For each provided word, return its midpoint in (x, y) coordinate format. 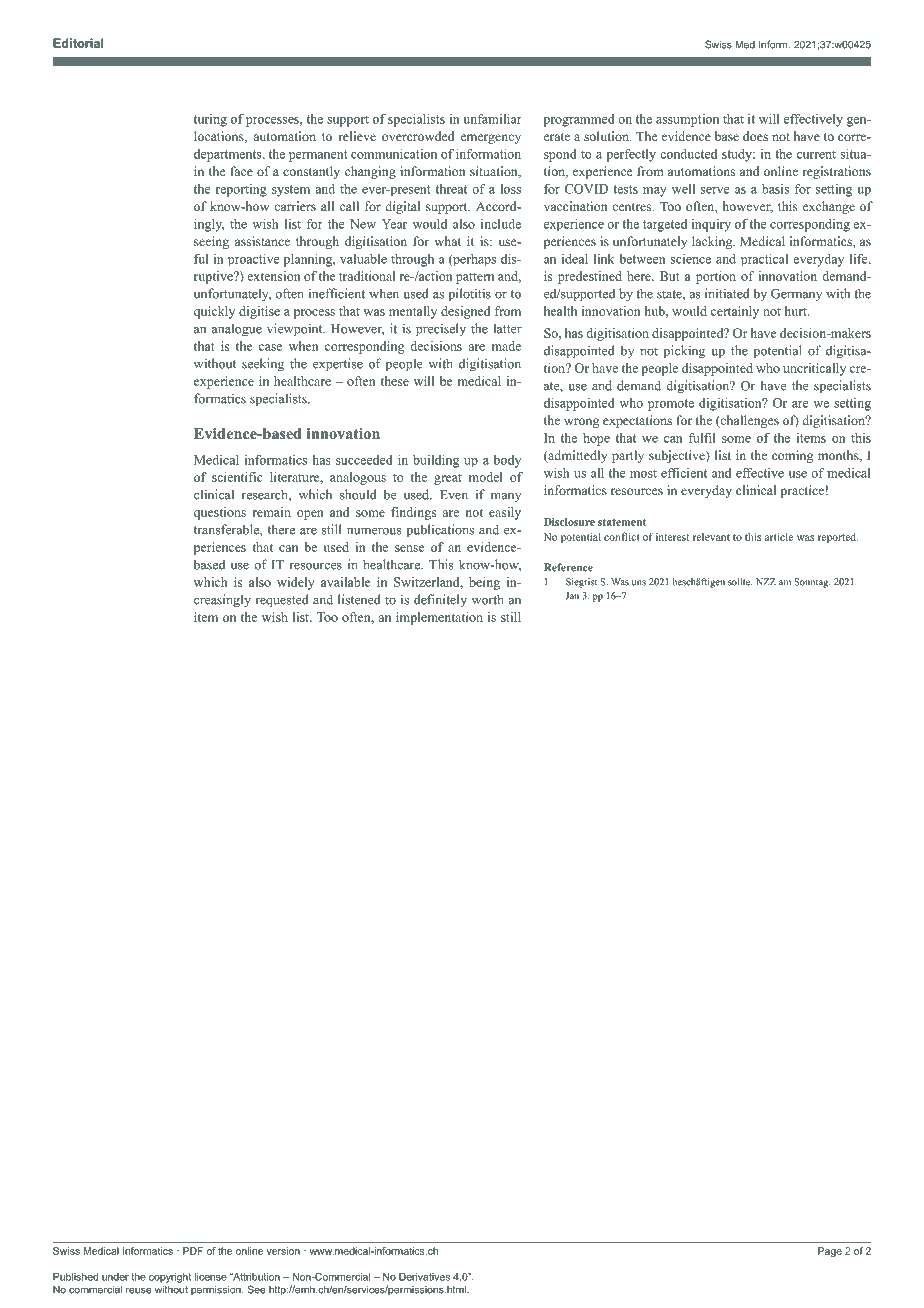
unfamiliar (492, 119)
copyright (170, 1278)
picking (684, 352)
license (211, 1277)
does (755, 136)
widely (296, 583)
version (283, 1251)
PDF (193, 1251)
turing (210, 120)
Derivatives (424, 1277)
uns (639, 583)
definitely (440, 600)
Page (830, 1252)
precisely (441, 330)
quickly (214, 312)
